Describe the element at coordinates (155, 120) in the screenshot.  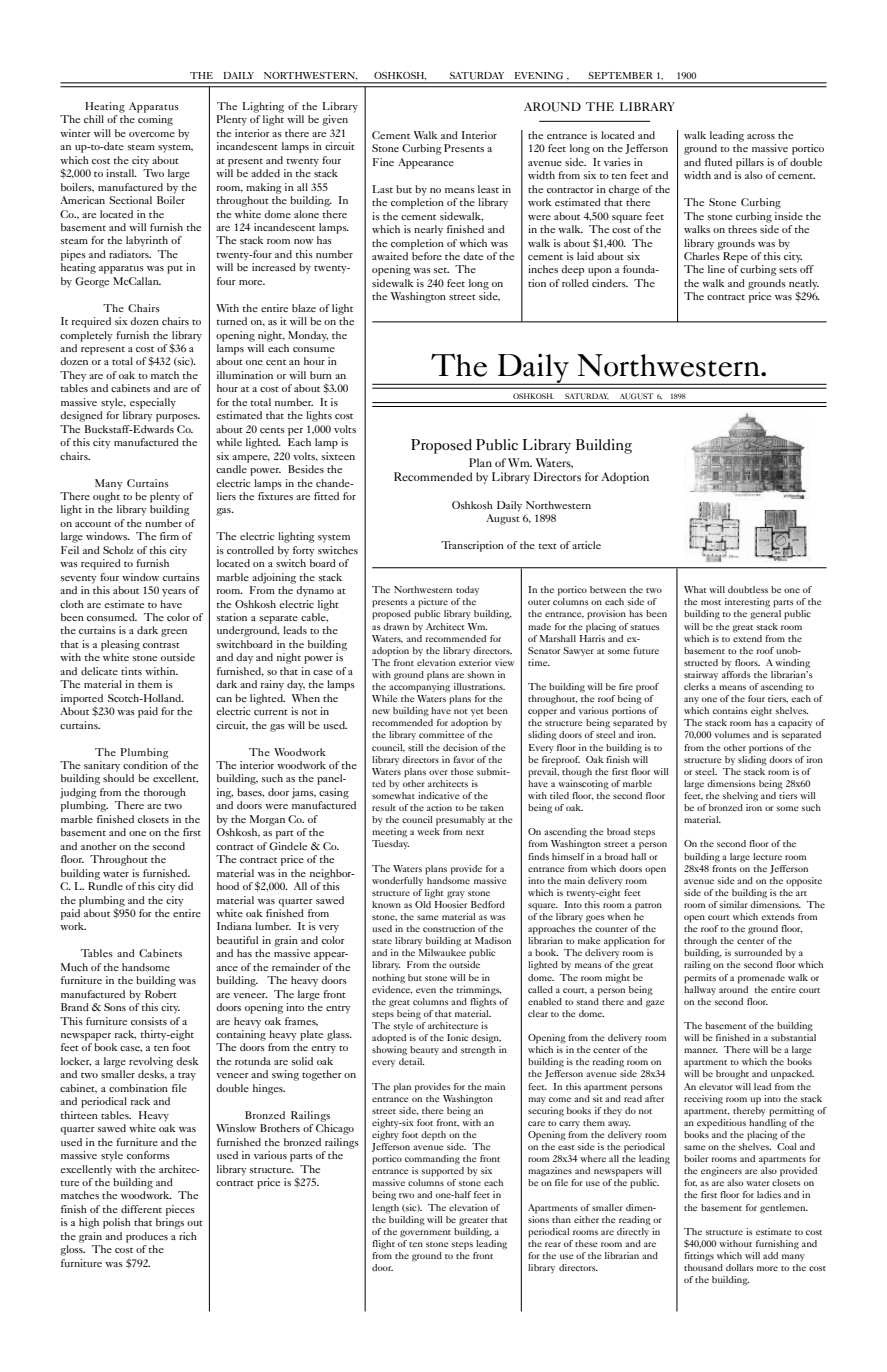
I see `coming` at that location.
